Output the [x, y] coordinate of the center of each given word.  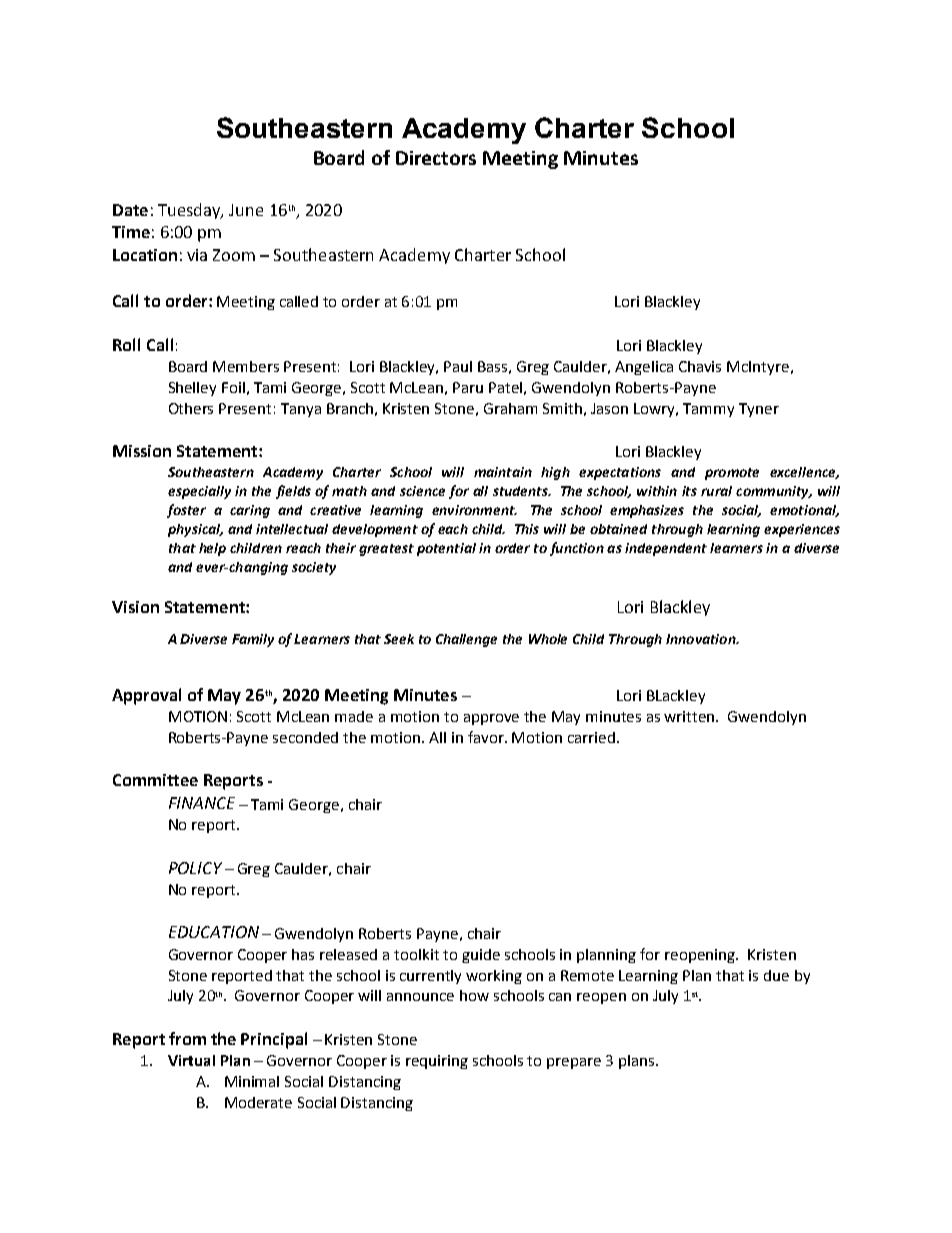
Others [191, 408]
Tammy [708, 410]
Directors [436, 158]
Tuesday [190, 211]
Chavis [700, 366]
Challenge [466, 640]
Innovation [702, 639]
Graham [510, 408]
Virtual [191, 1060]
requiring [437, 1062]
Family [253, 640]
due [776, 975]
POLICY [195, 868]
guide [481, 956]
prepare [574, 1063]
